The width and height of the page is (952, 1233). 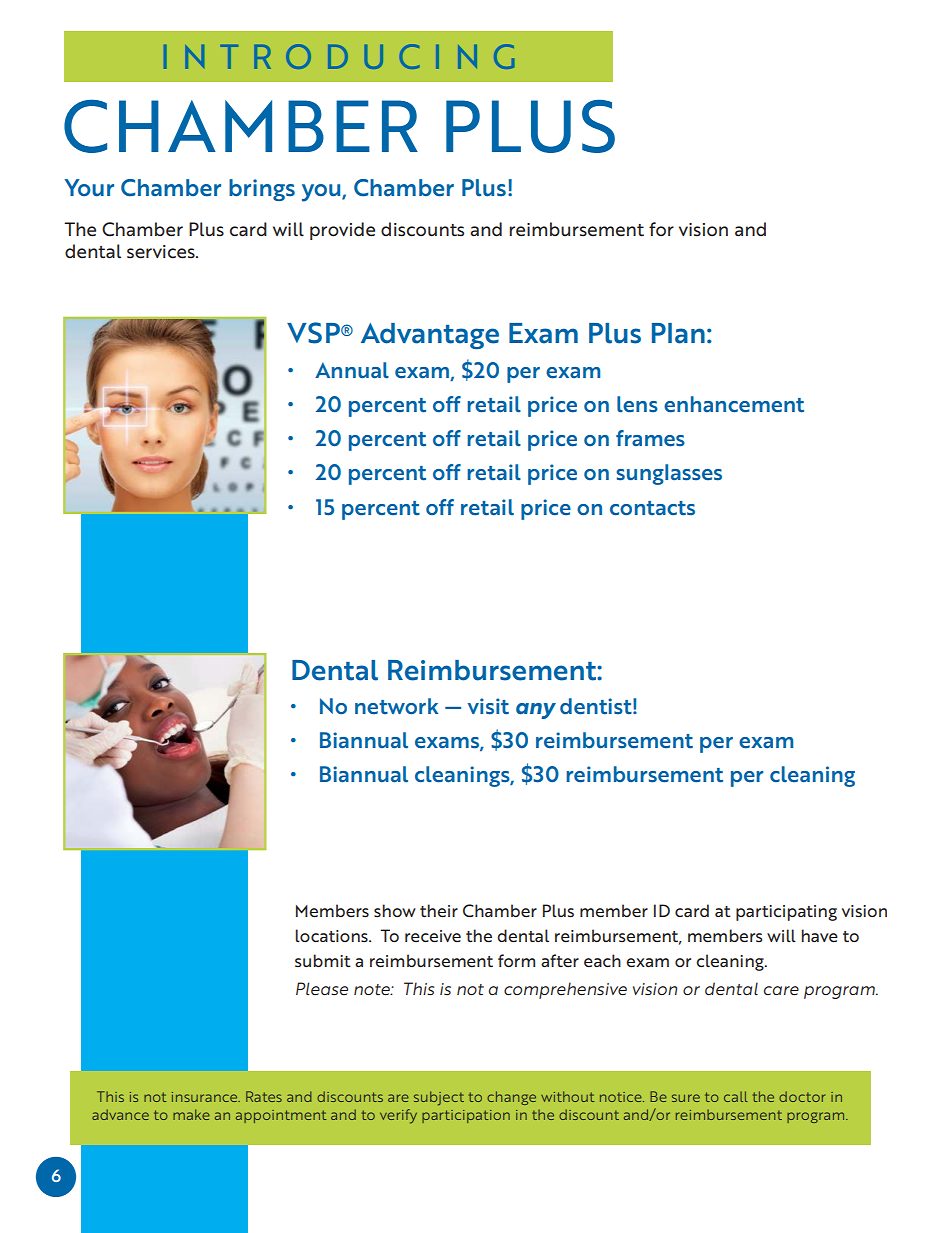 I want to click on contacts, so click(x=652, y=508).
